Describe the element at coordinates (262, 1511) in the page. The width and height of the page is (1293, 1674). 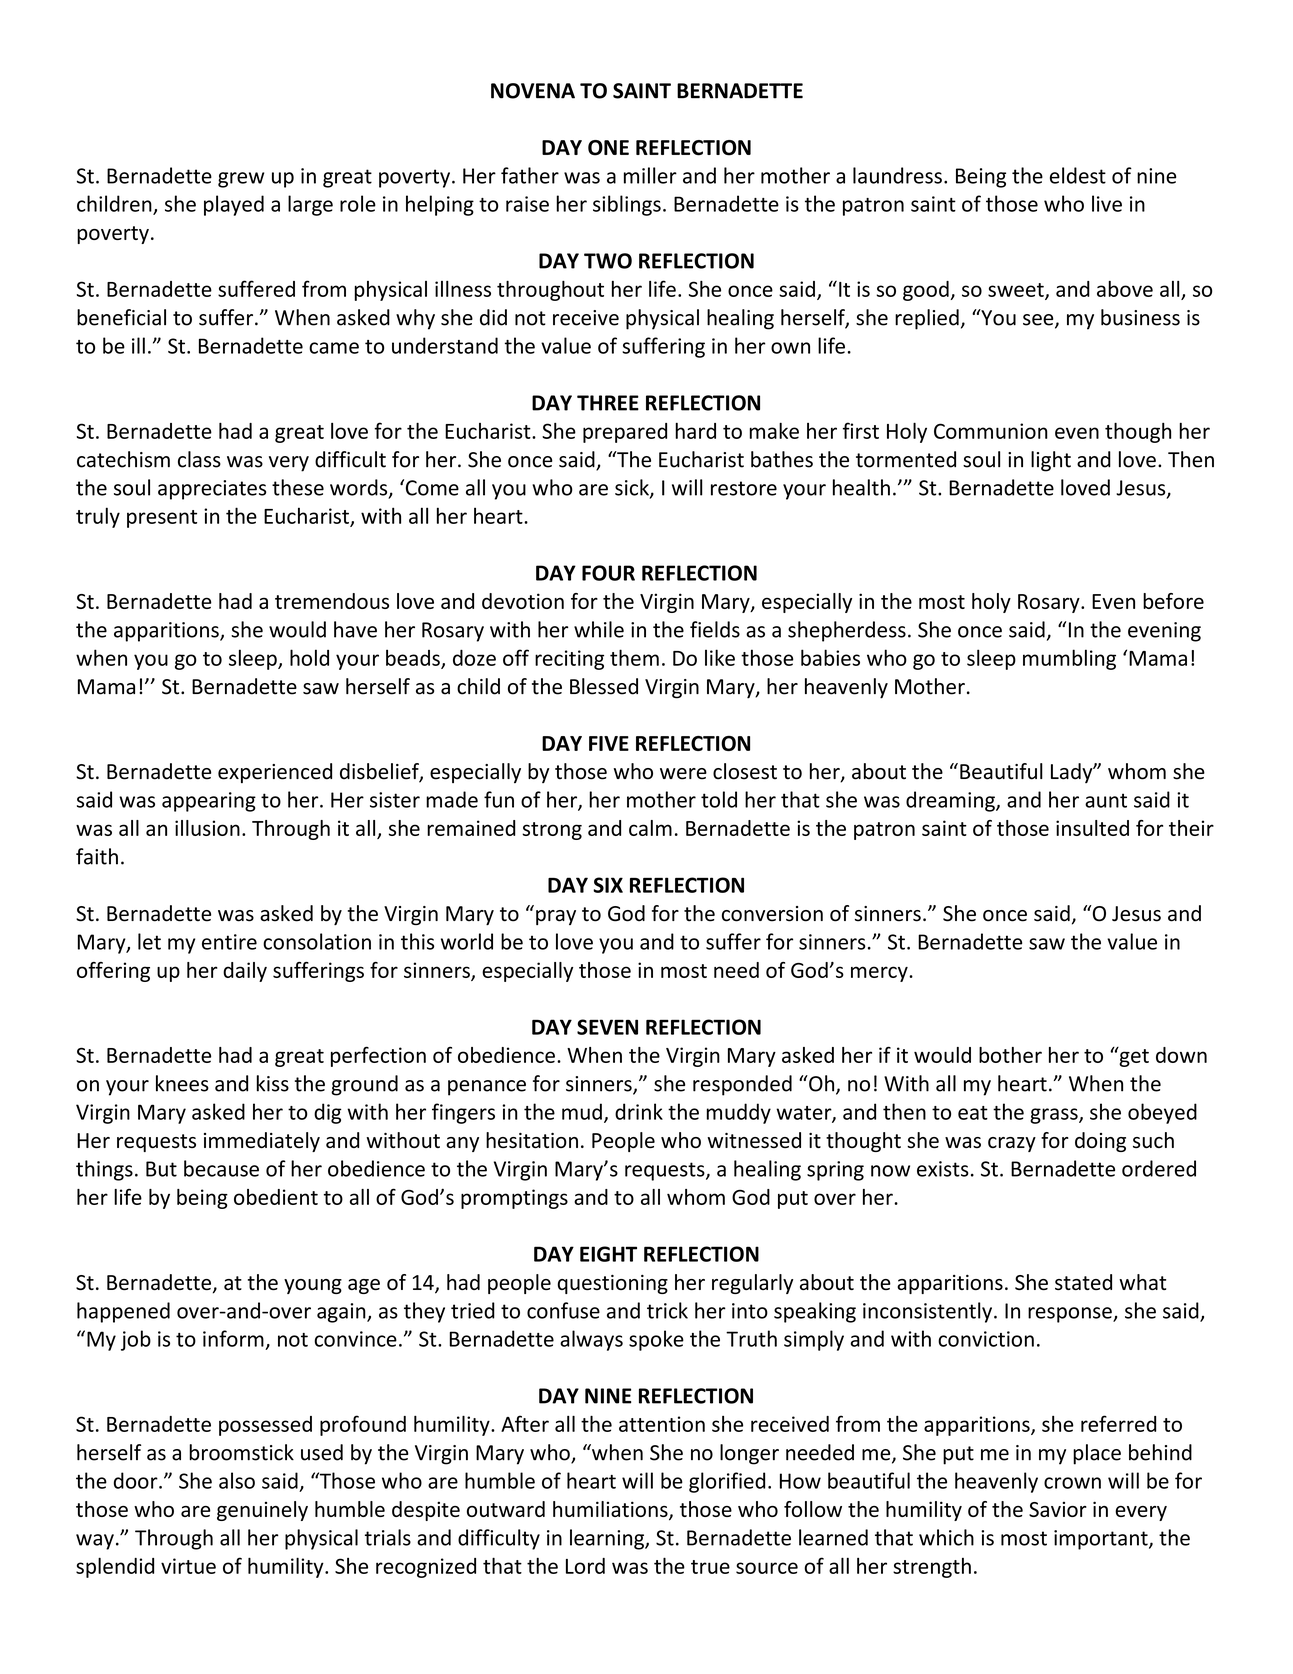
I see `genuinely` at that location.
